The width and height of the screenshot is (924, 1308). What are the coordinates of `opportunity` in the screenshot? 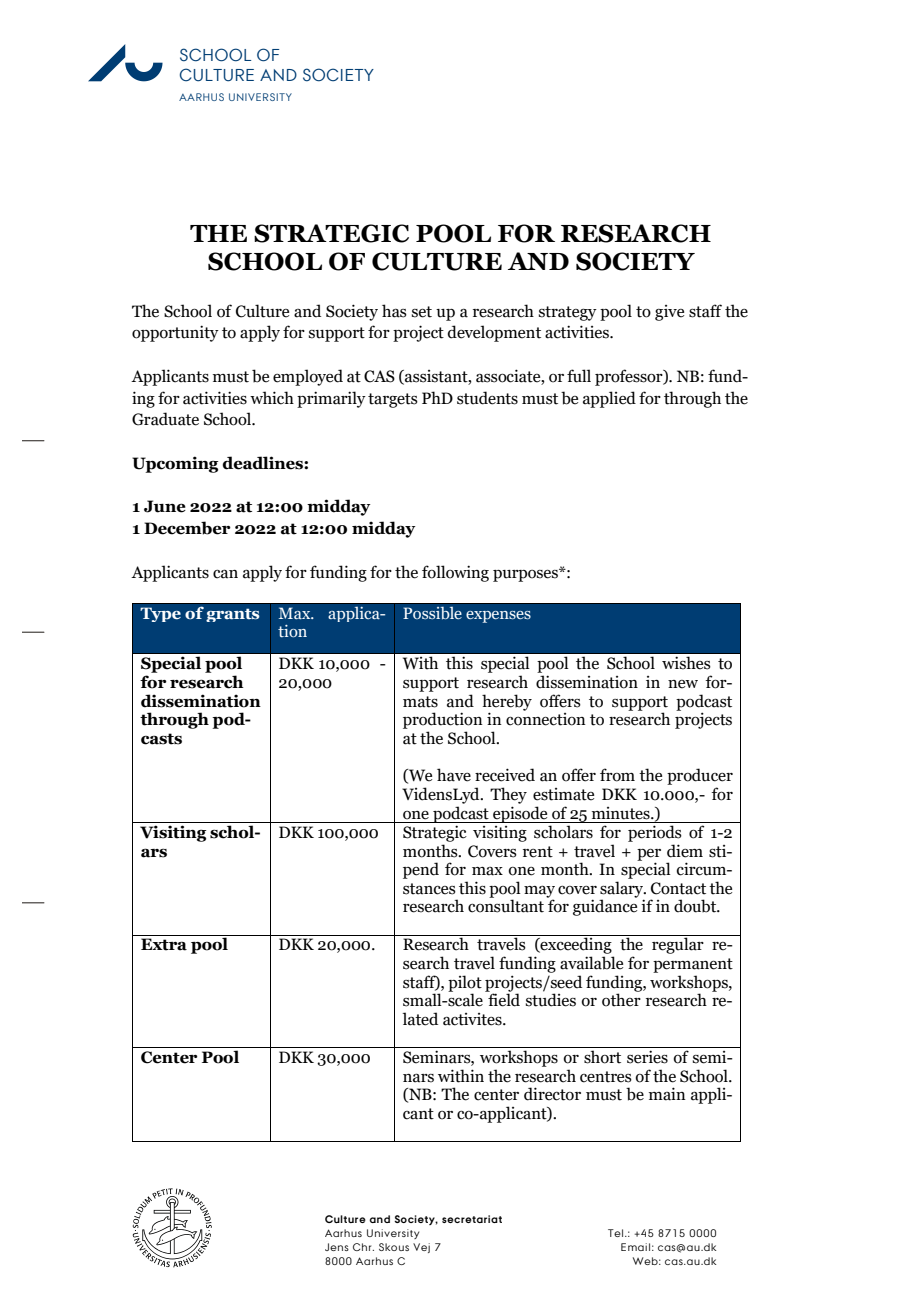 It's located at (175, 333).
